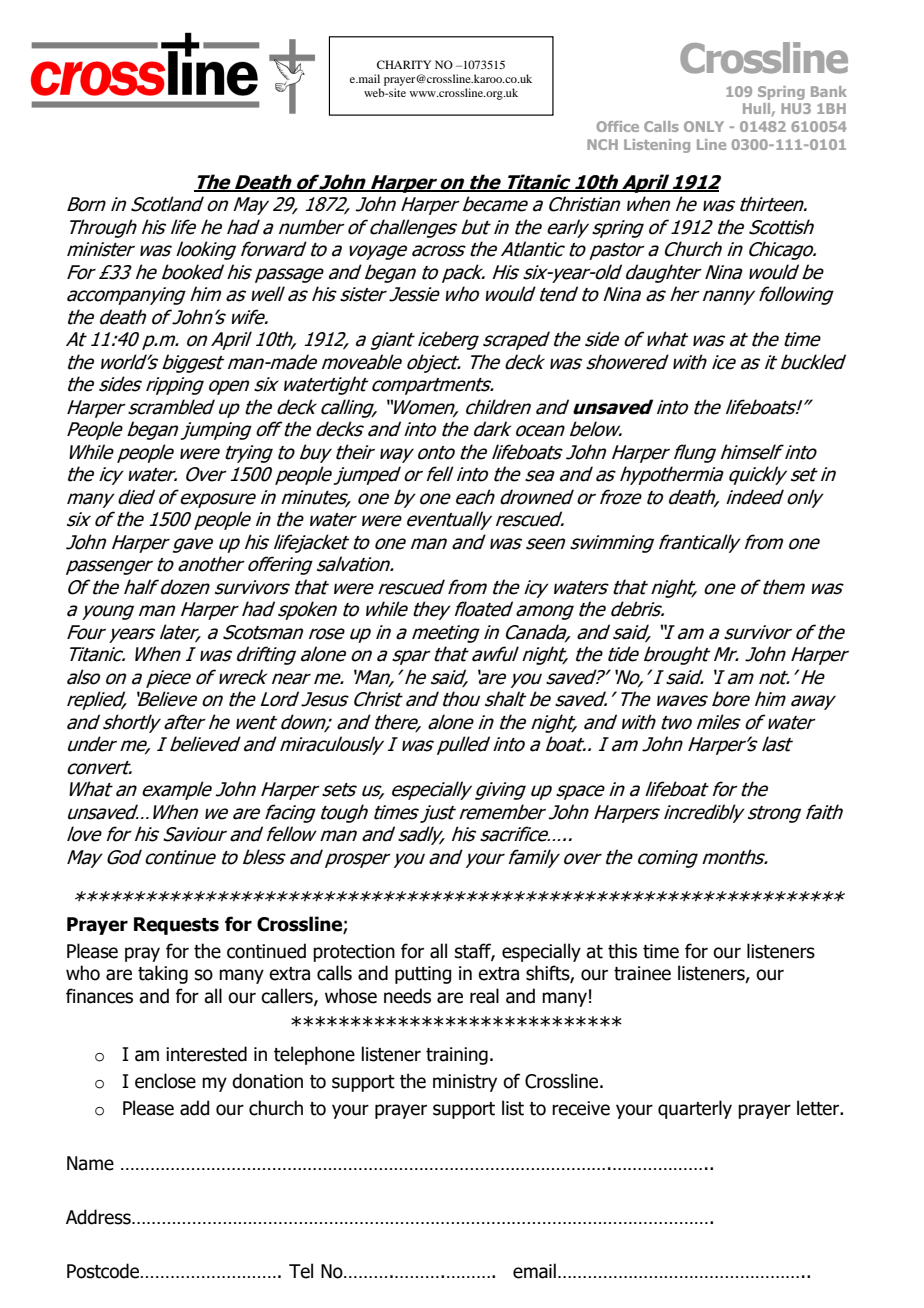 The image size is (924, 1308). I want to click on ministry, so click(465, 1083).
